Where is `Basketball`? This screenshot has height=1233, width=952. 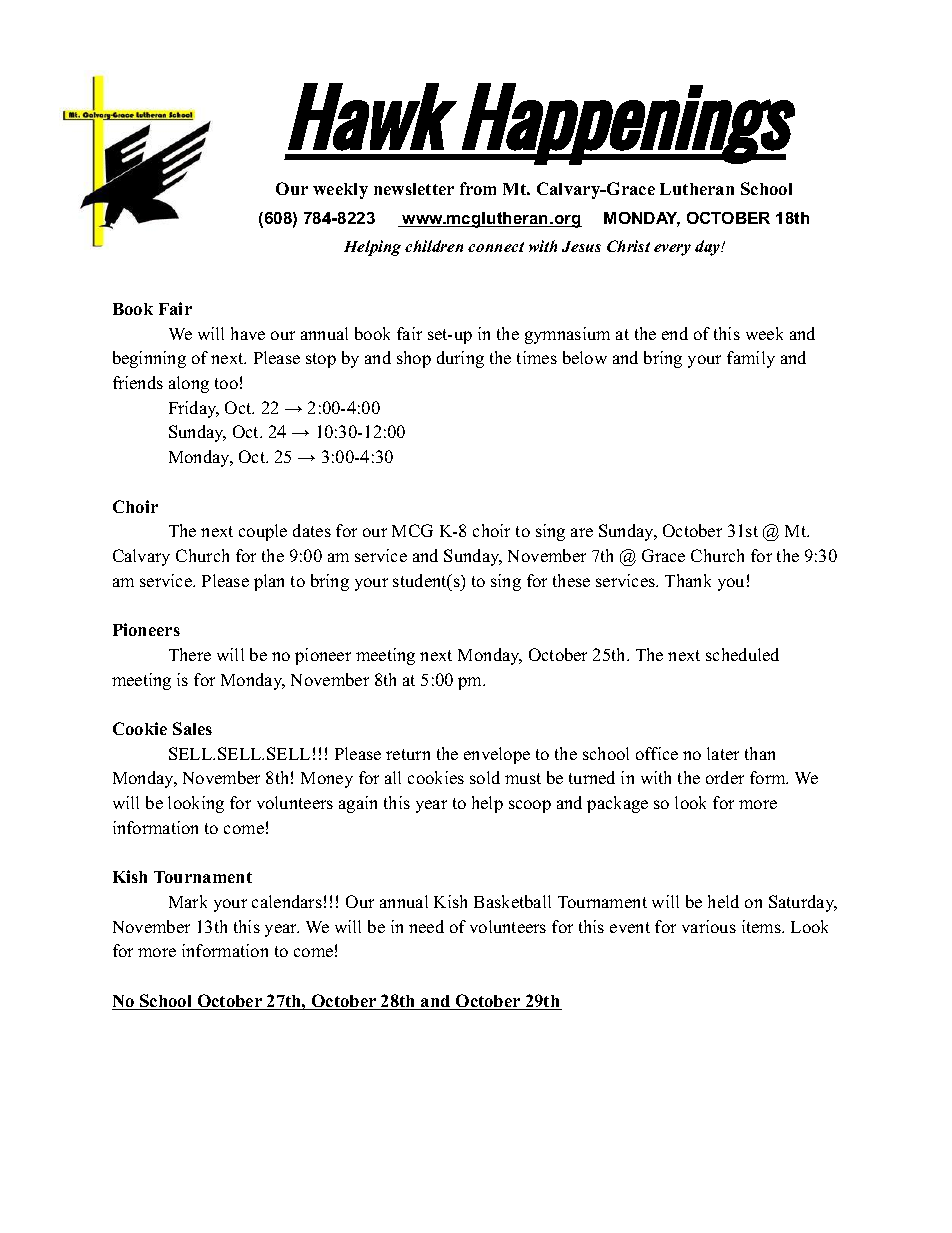
Basketball is located at coordinates (512, 901).
